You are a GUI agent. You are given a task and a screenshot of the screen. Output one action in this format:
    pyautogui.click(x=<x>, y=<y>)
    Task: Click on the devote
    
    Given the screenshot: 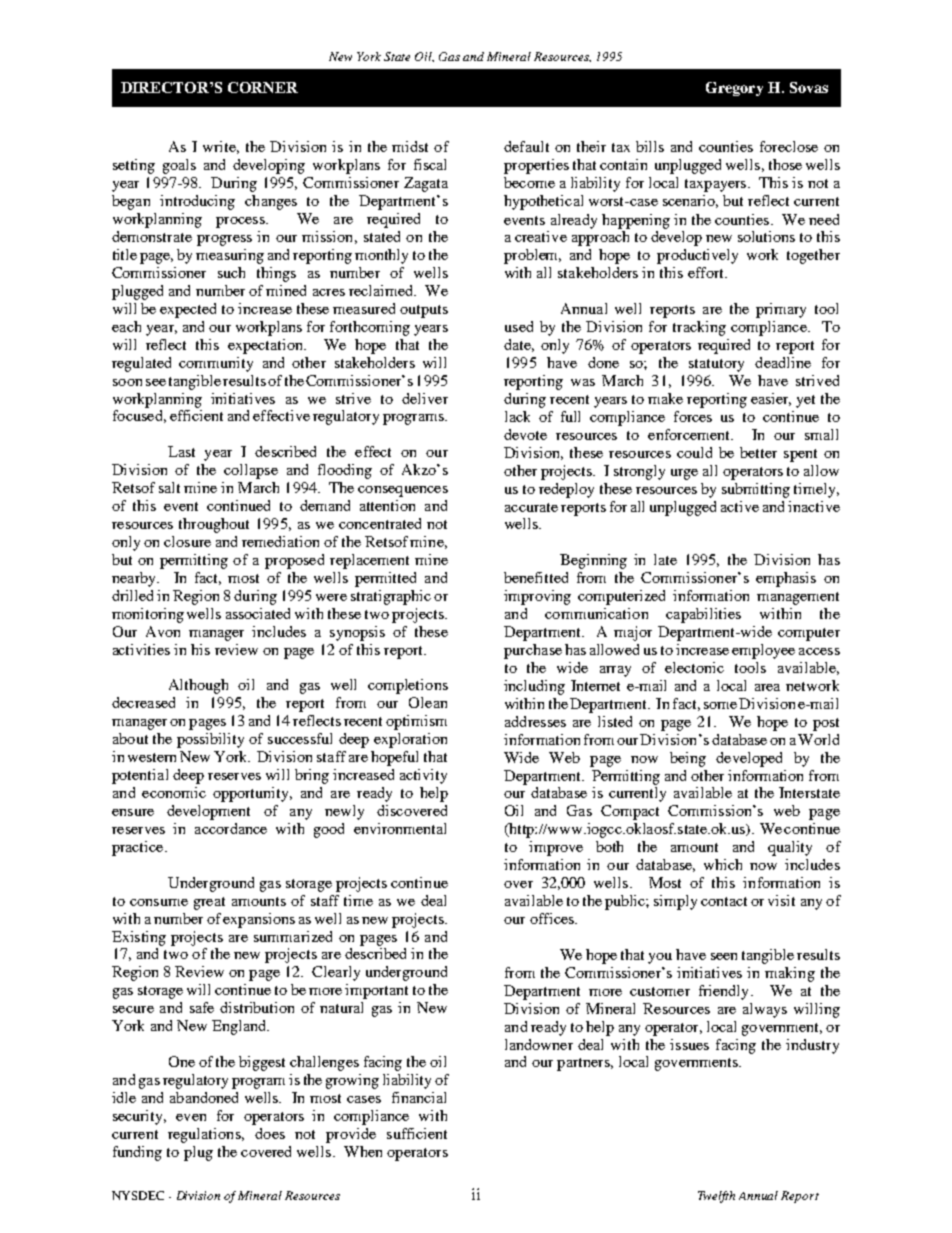 What is the action you would take?
    pyautogui.click(x=525, y=434)
